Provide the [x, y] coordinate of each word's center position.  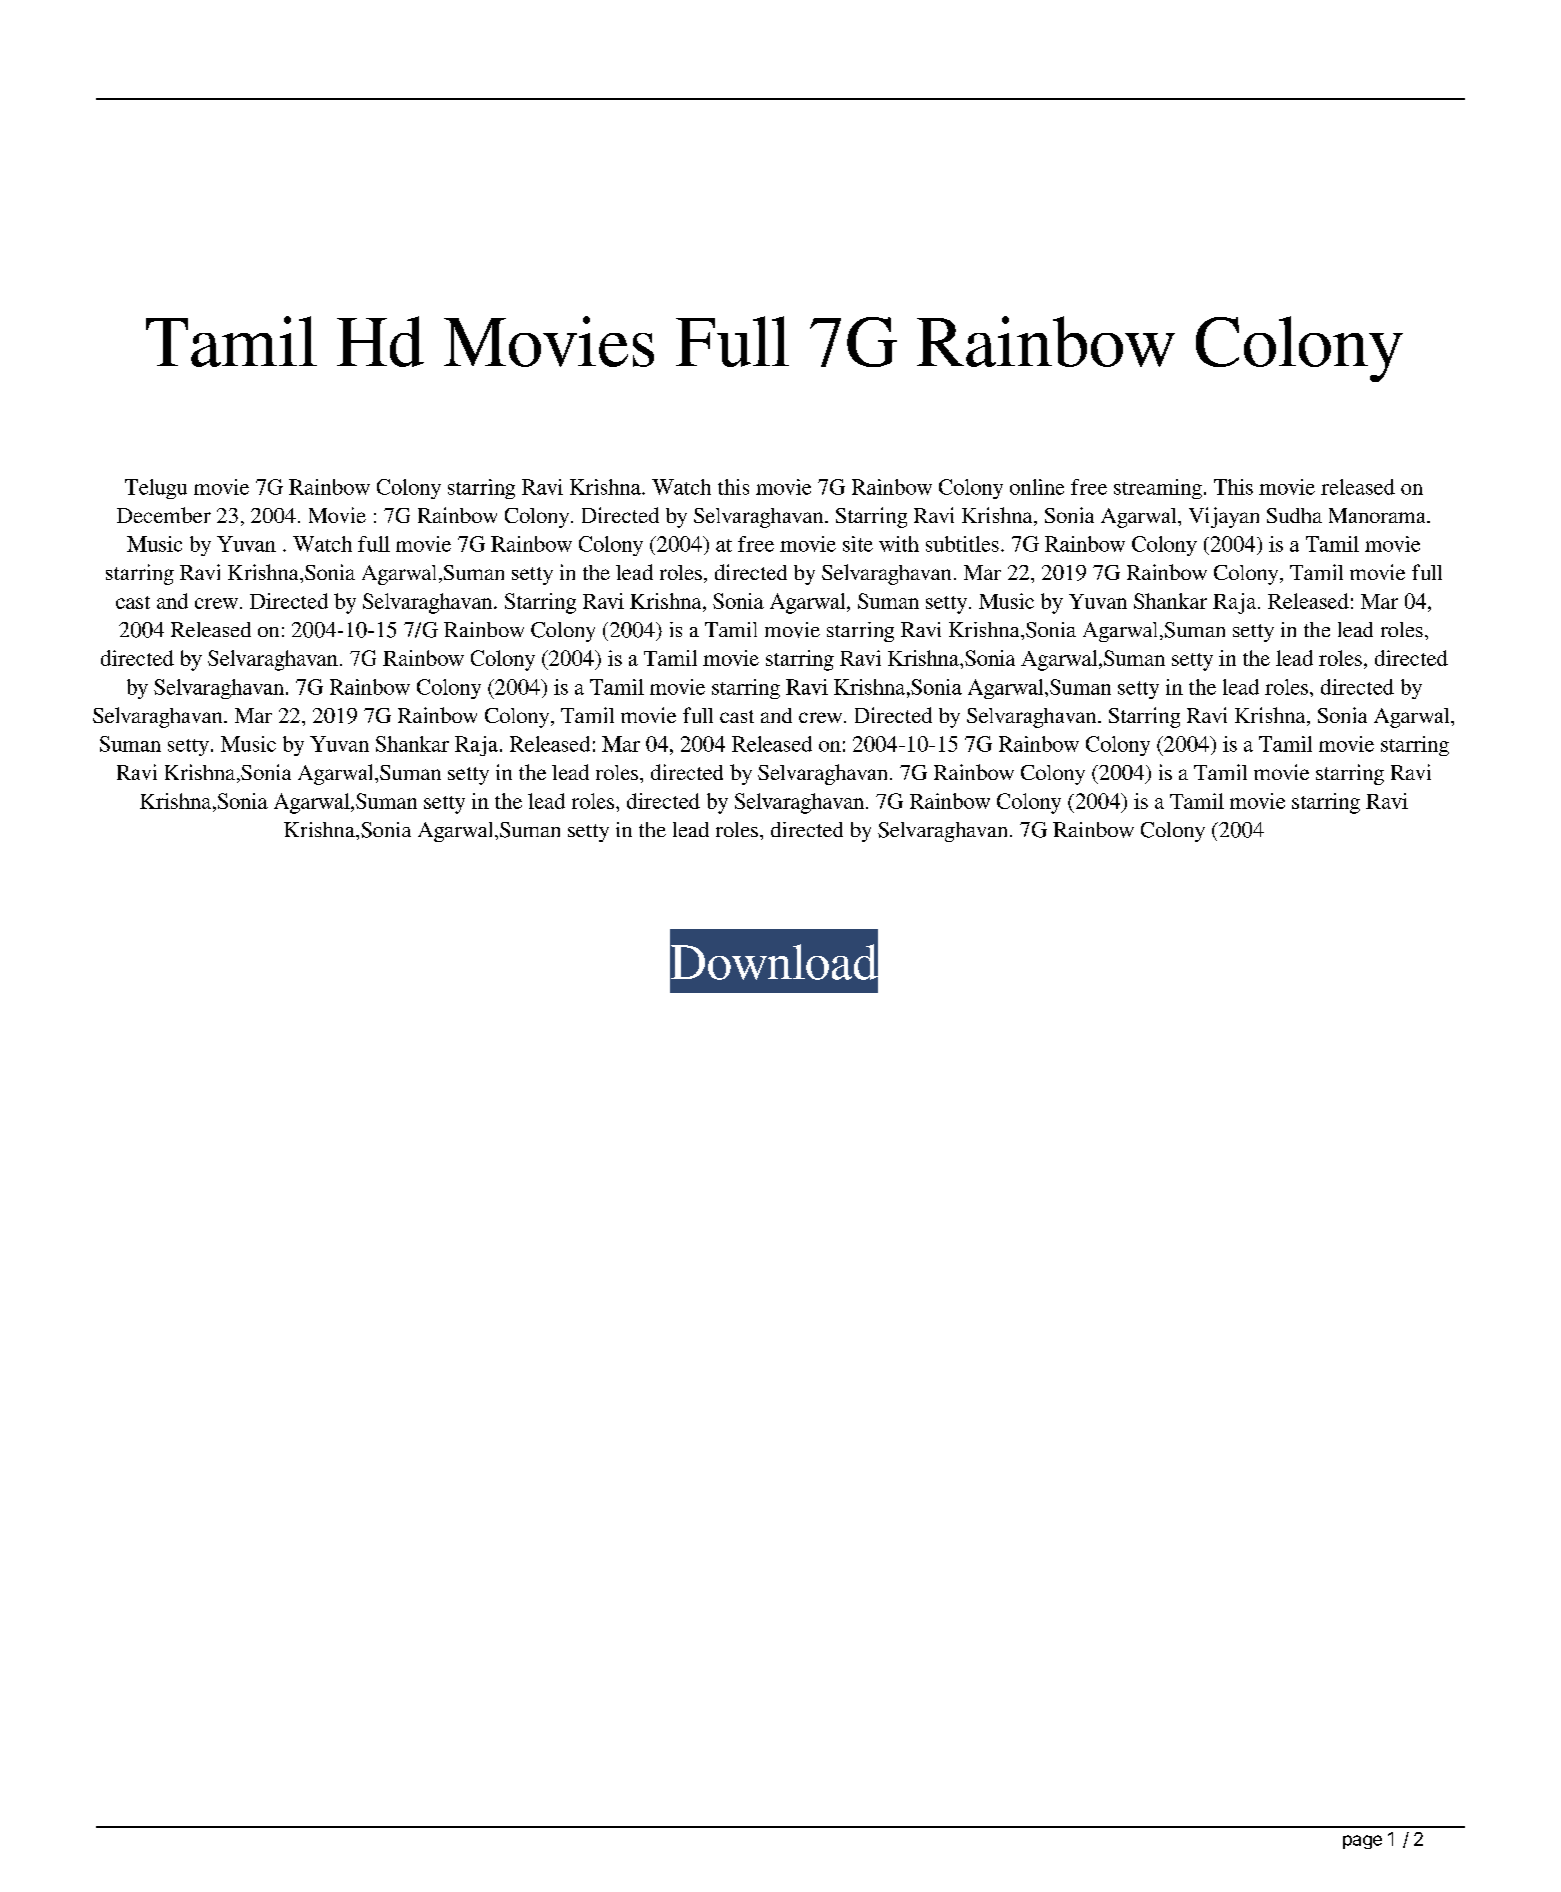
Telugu [156, 489]
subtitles [962, 544]
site [858, 544]
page [1362, 1842]
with [899, 544]
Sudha [1294, 515]
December [164, 515]
